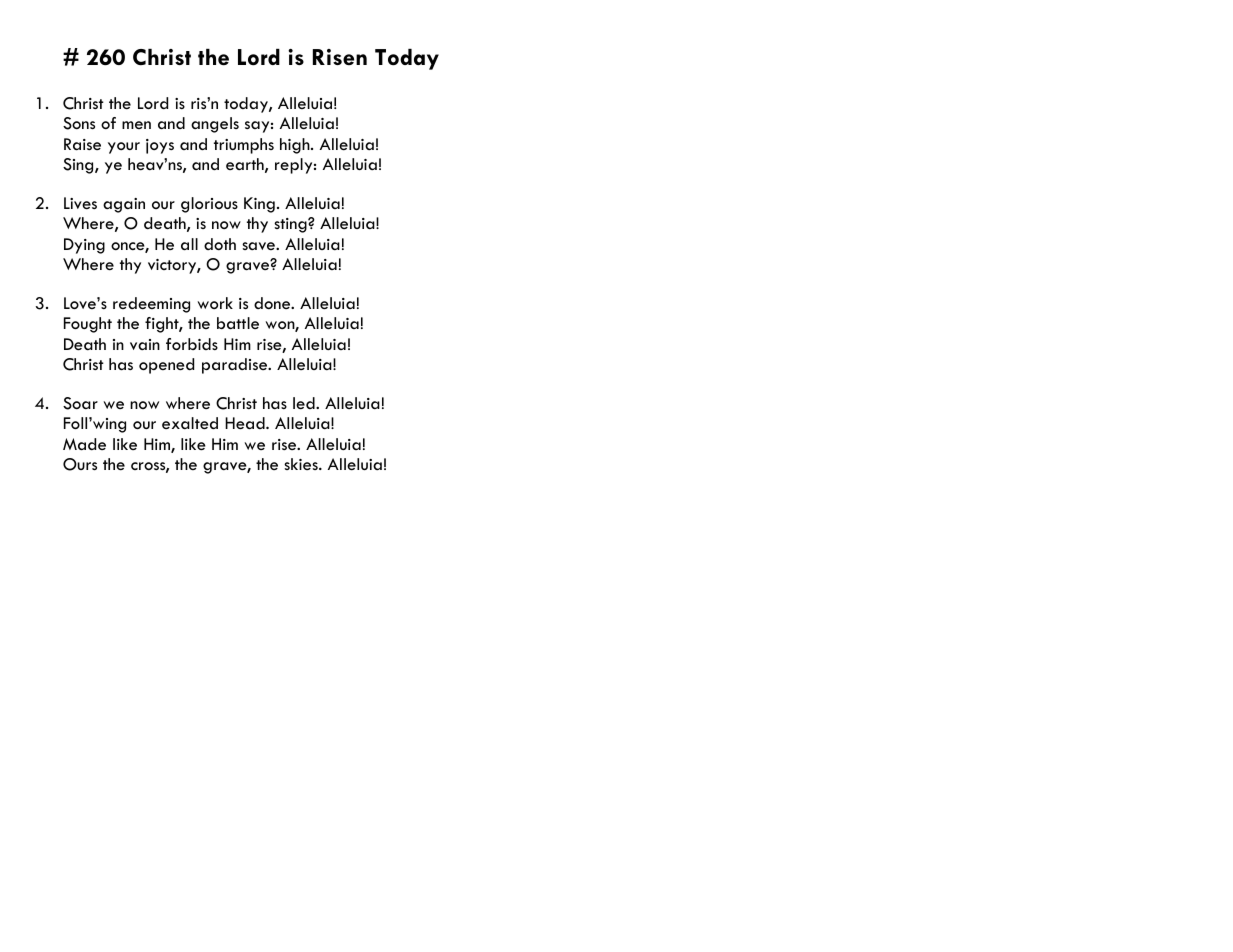 The image size is (1233, 952). I want to click on Dying, so click(84, 246).
